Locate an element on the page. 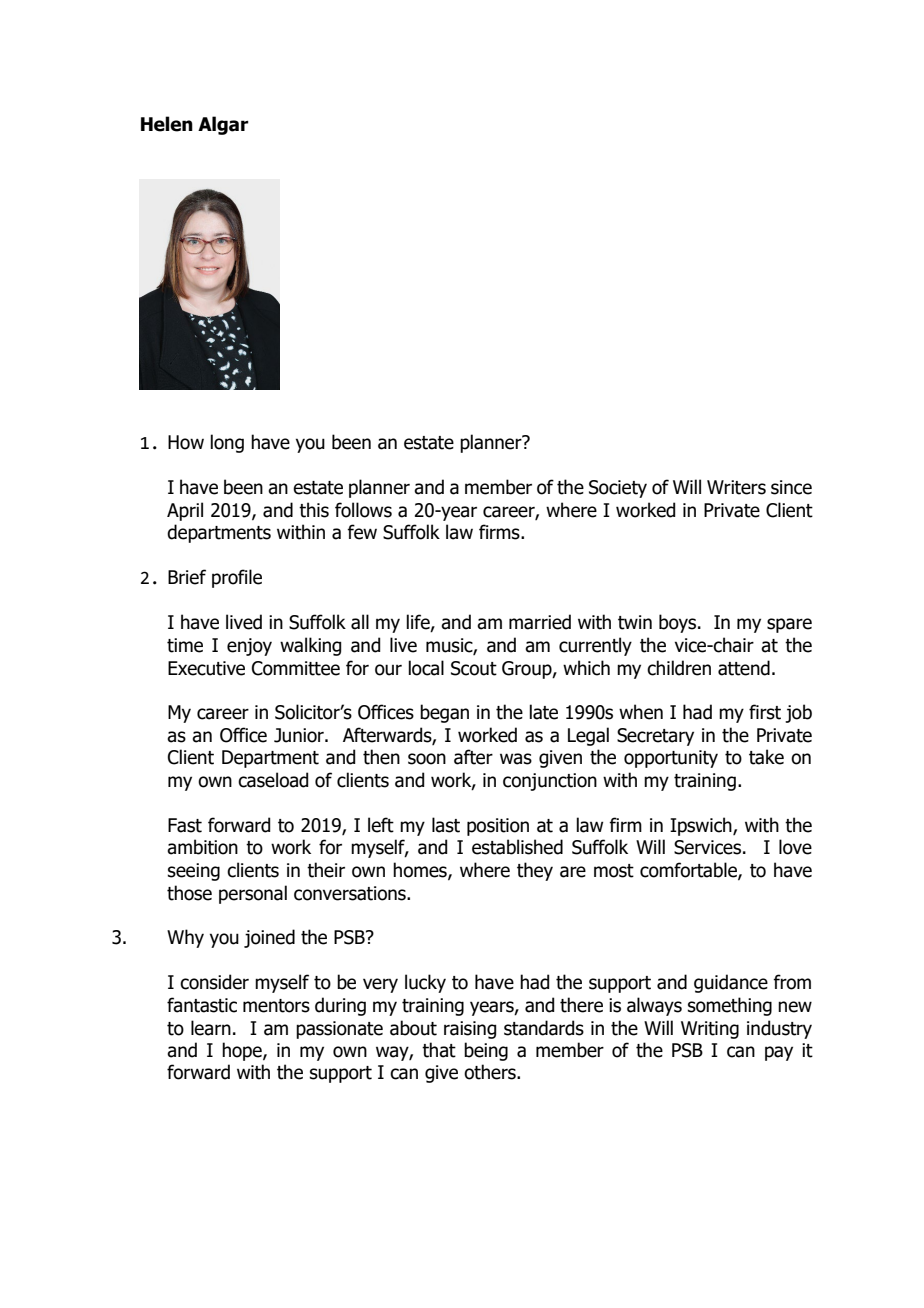 This image has width=924, height=1308. long is located at coordinates (227, 443).
